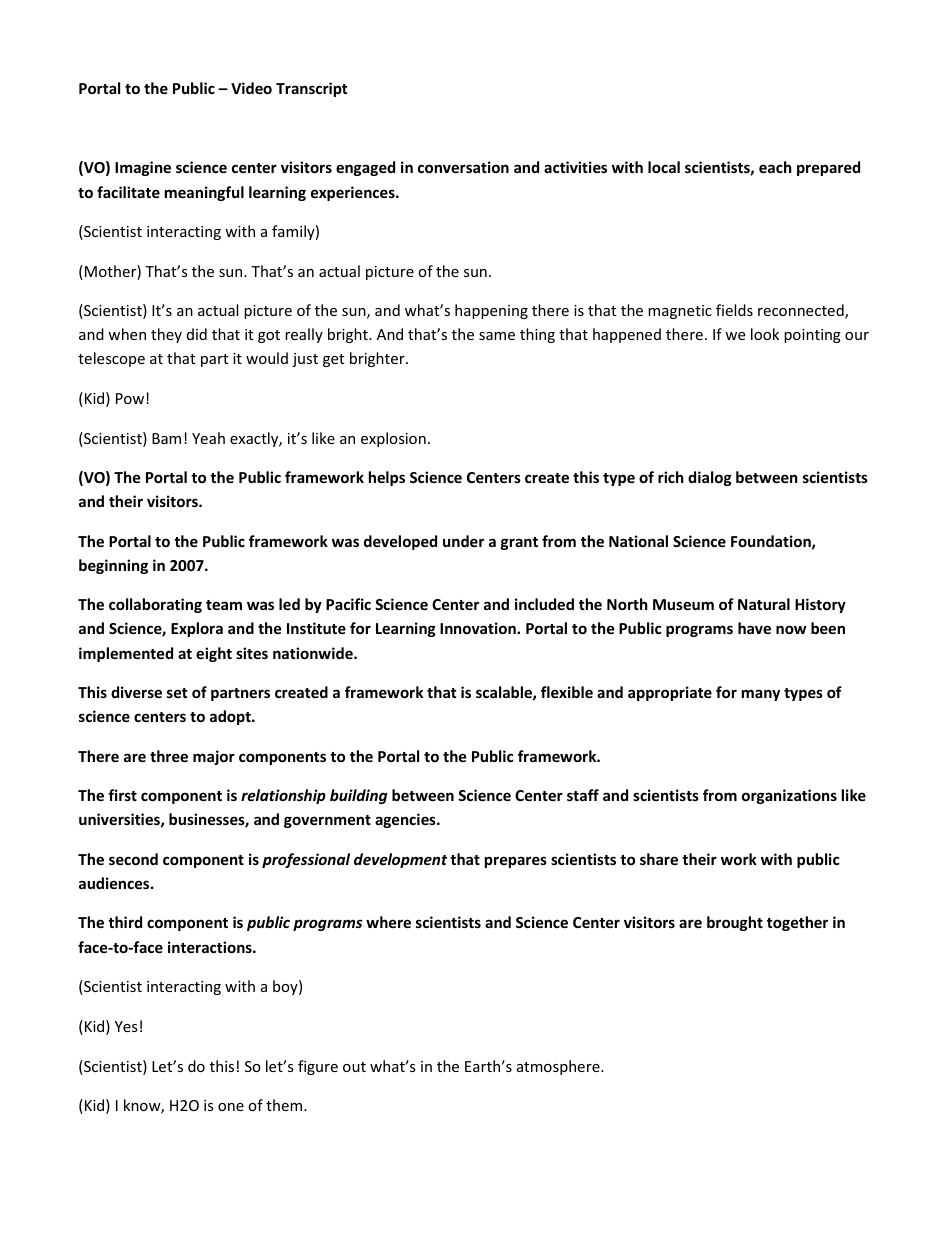 This page has height=1233, width=952. I want to click on together, so click(797, 923).
